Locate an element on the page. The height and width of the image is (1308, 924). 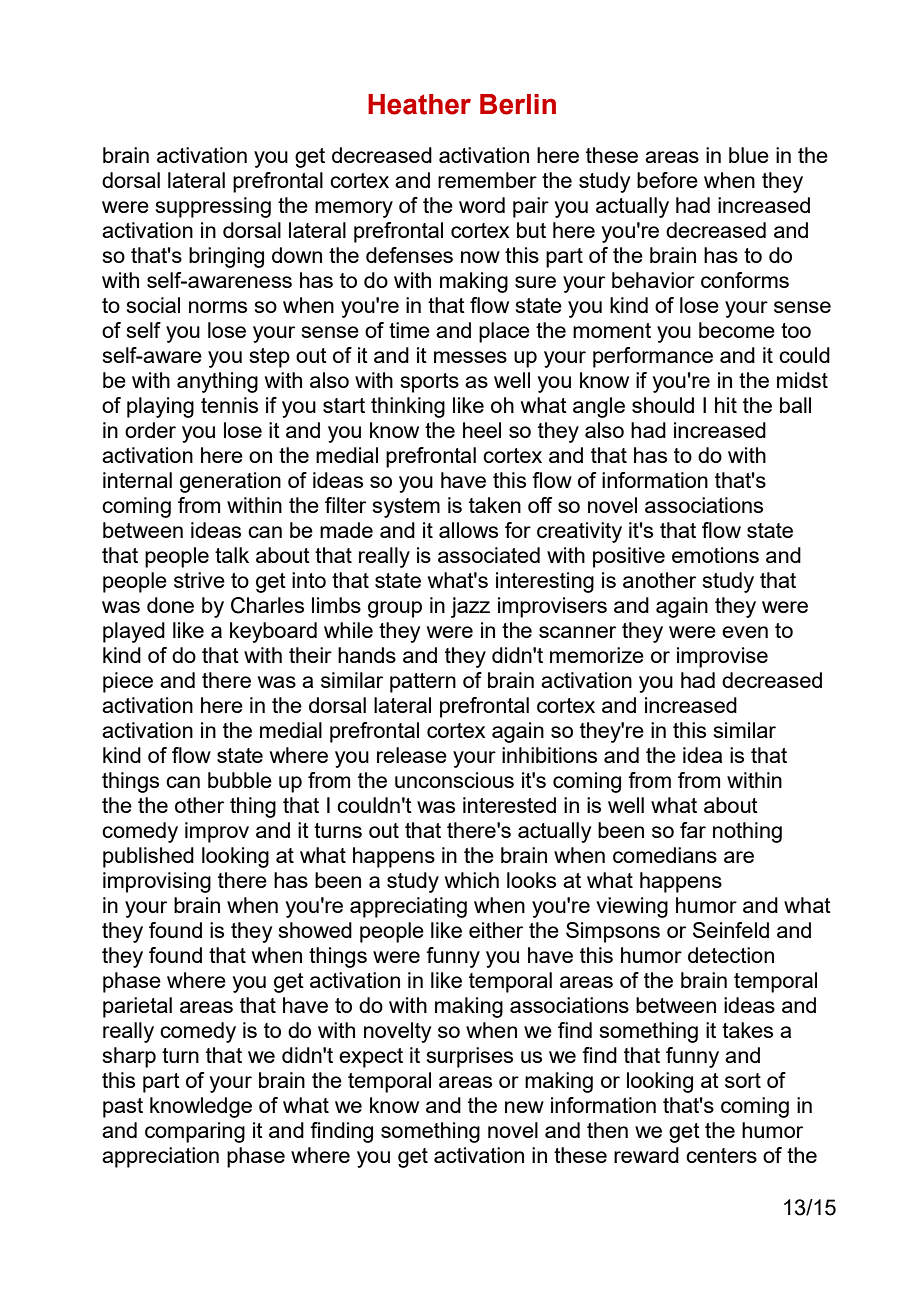
jazz is located at coordinates (470, 607).
